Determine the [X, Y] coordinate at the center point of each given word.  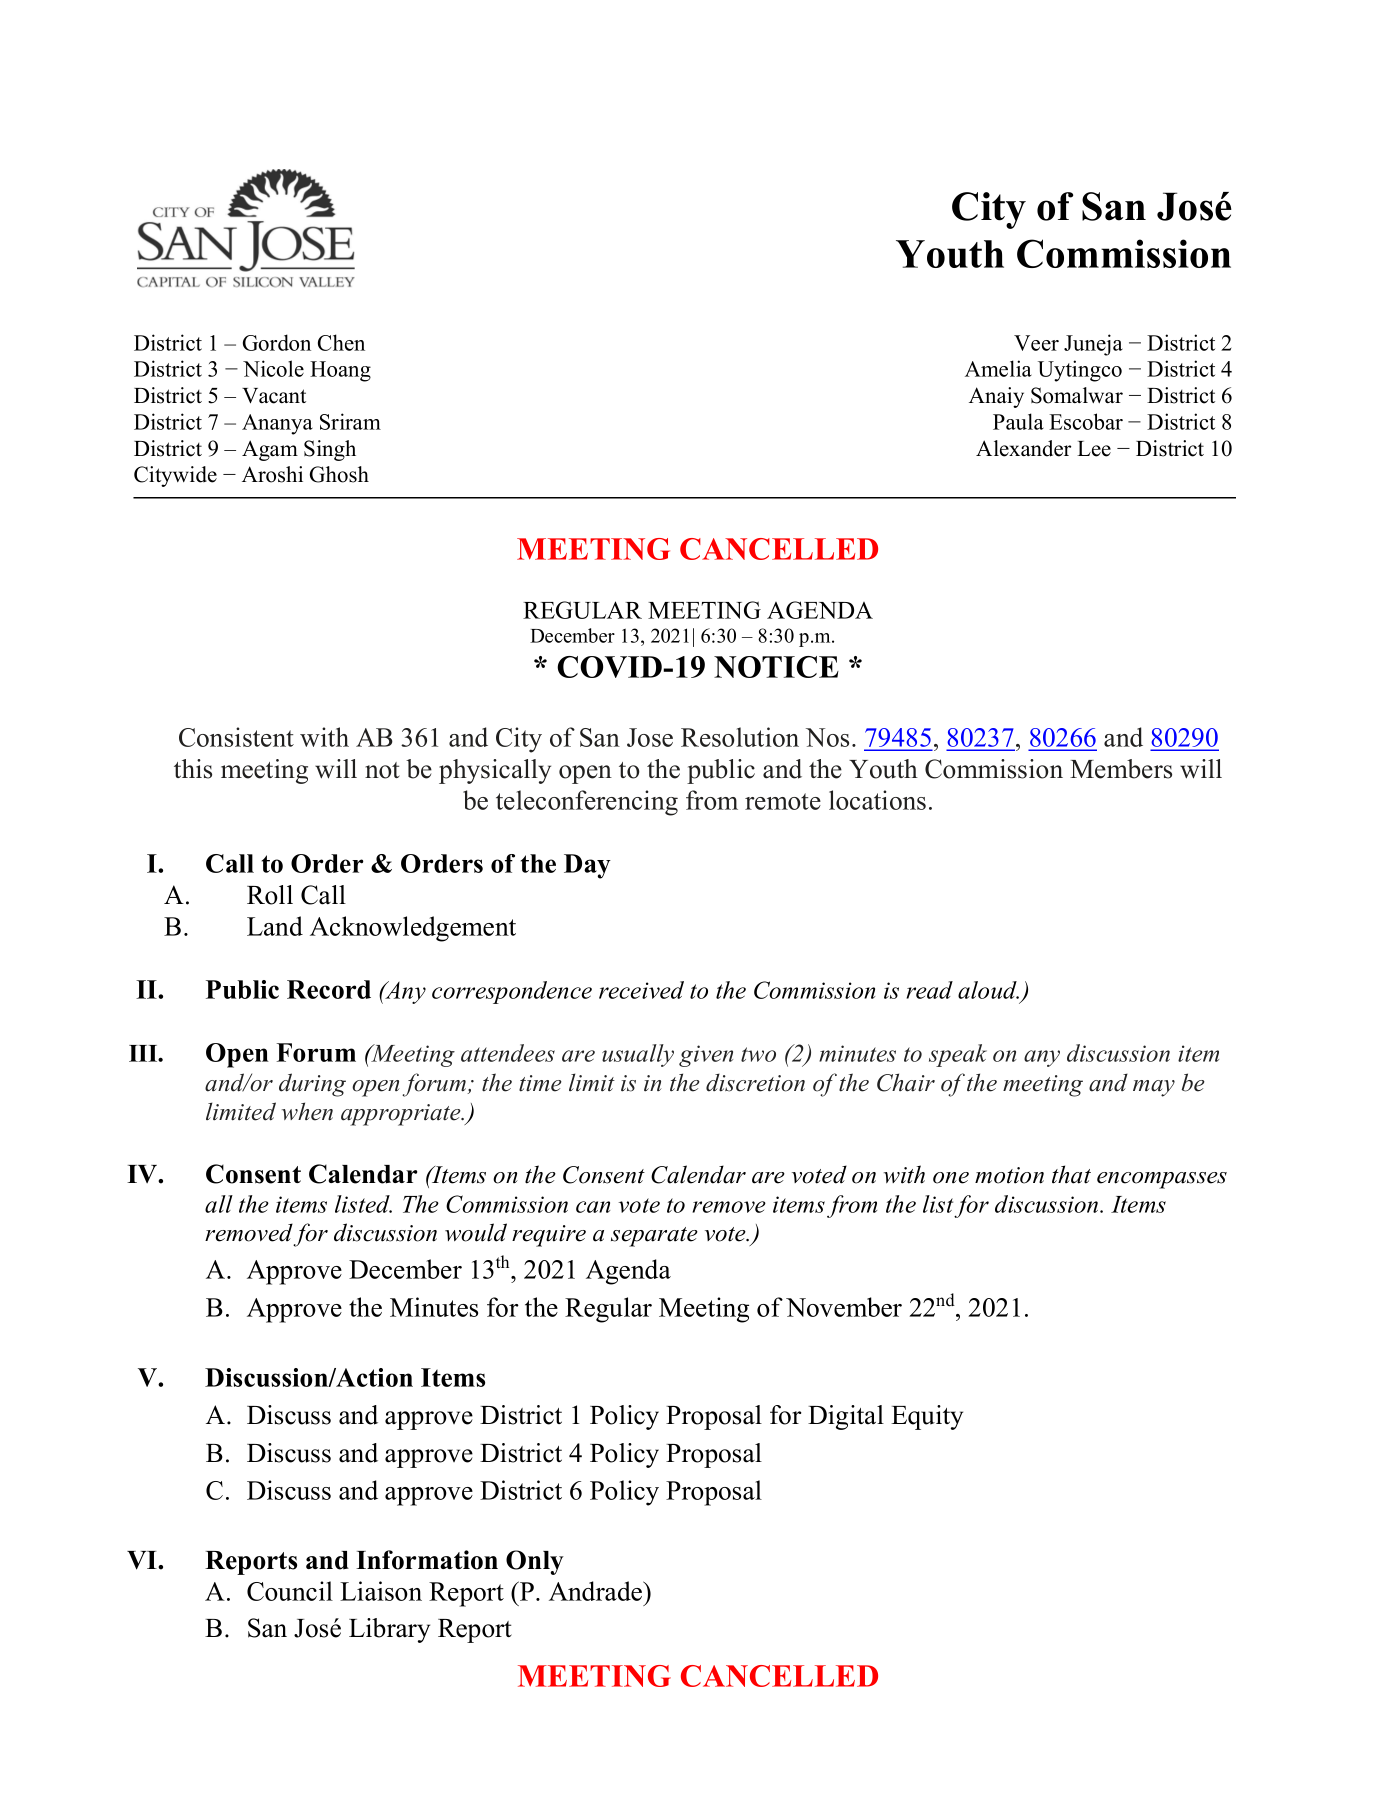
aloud [988, 990]
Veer [1036, 343]
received [641, 990]
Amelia [998, 368]
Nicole [273, 368]
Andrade [597, 1591]
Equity [927, 1417]
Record [329, 989]
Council [290, 1591]
